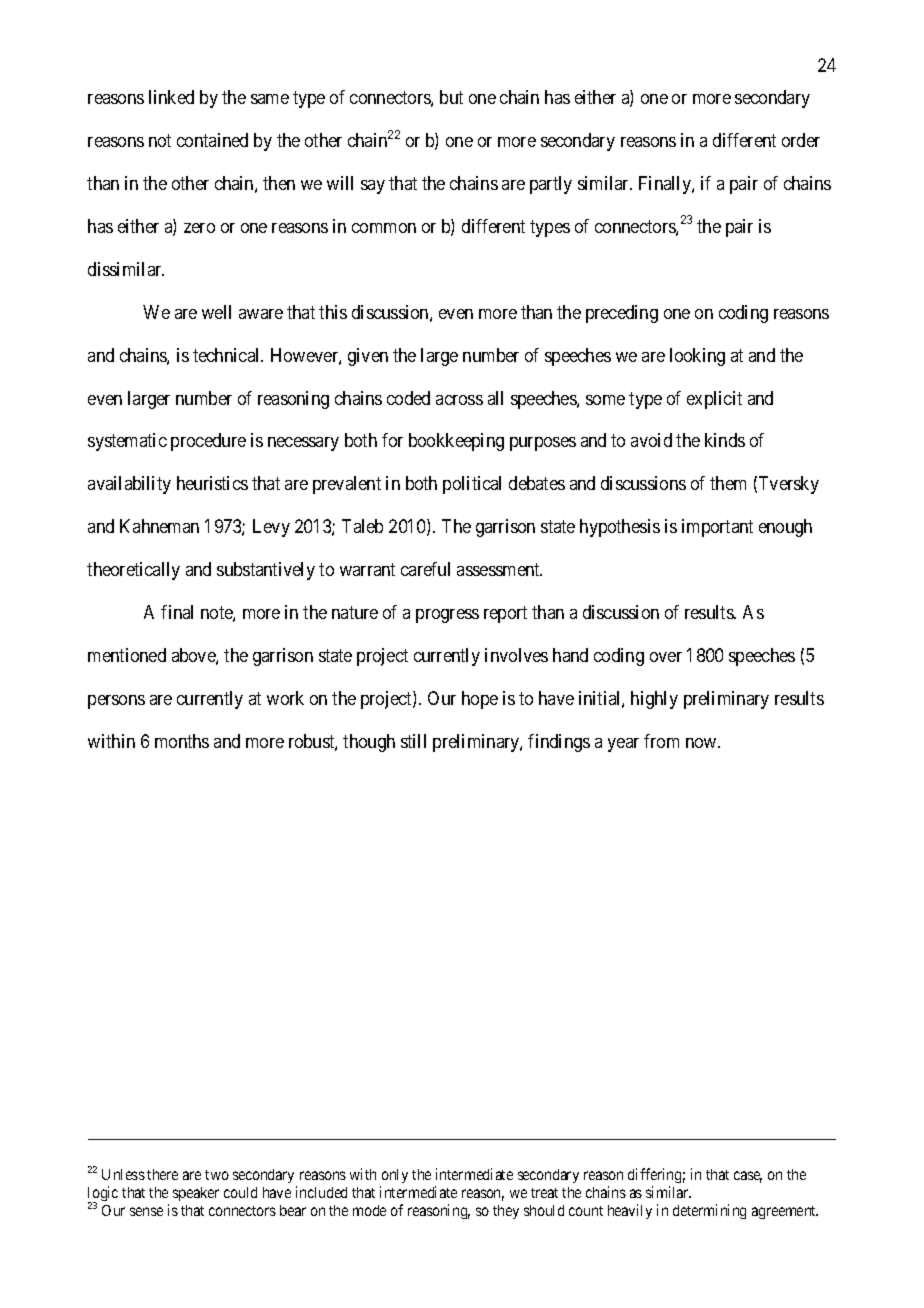 The width and height of the screenshot is (924, 1308). Describe the element at coordinates (196, 1194) in the screenshot. I see `speaker` at that location.
